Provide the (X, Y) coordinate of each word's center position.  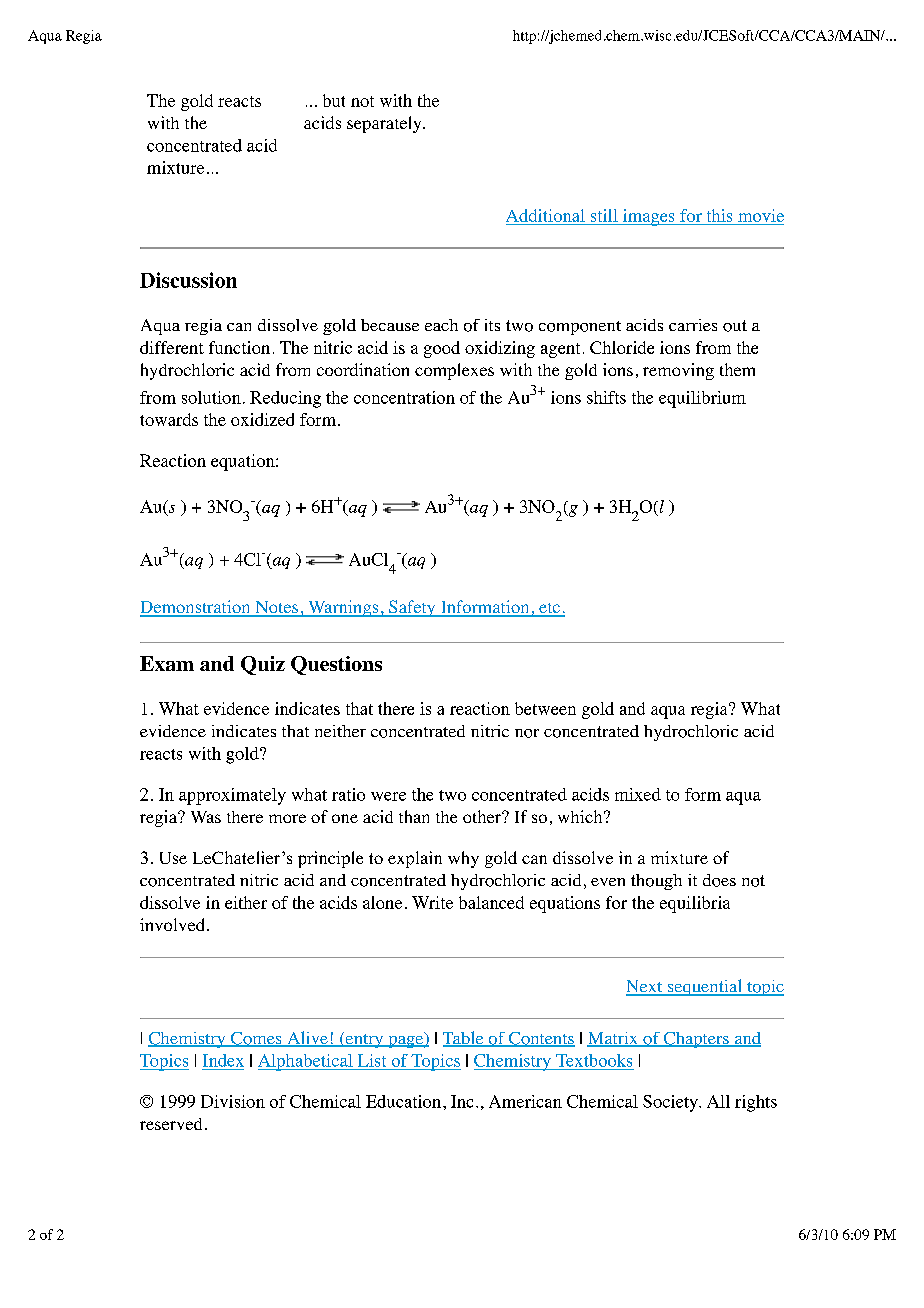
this (719, 215)
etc (549, 609)
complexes (454, 371)
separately (385, 124)
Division (233, 1101)
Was (206, 817)
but (334, 100)
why (463, 859)
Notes (276, 608)
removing (678, 371)
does (719, 880)
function (239, 347)
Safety (412, 608)
